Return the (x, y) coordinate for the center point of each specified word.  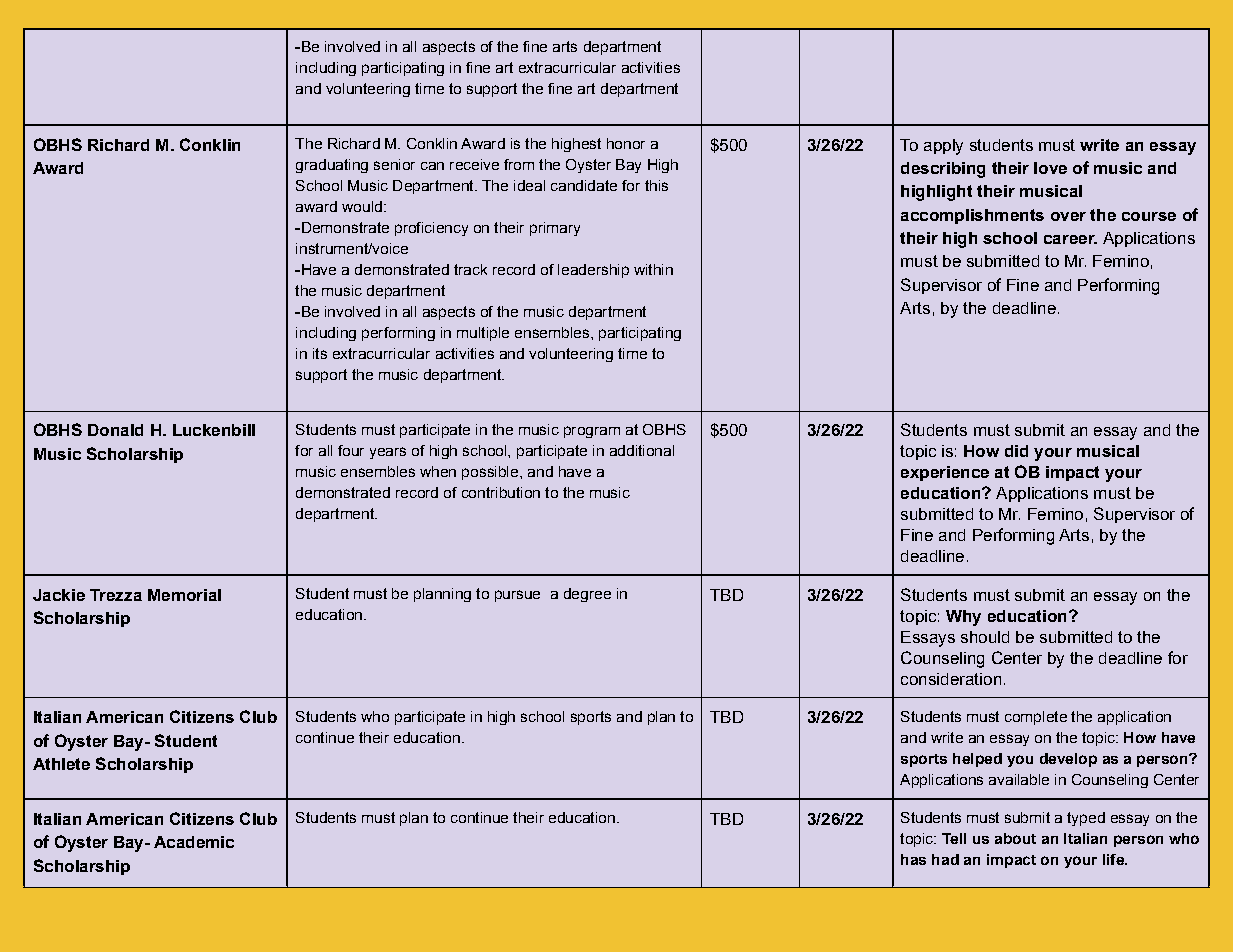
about (1015, 838)
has (913, 859)
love (1050, 168)
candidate (584, 185)
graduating (332, 166)
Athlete (61, 764)
